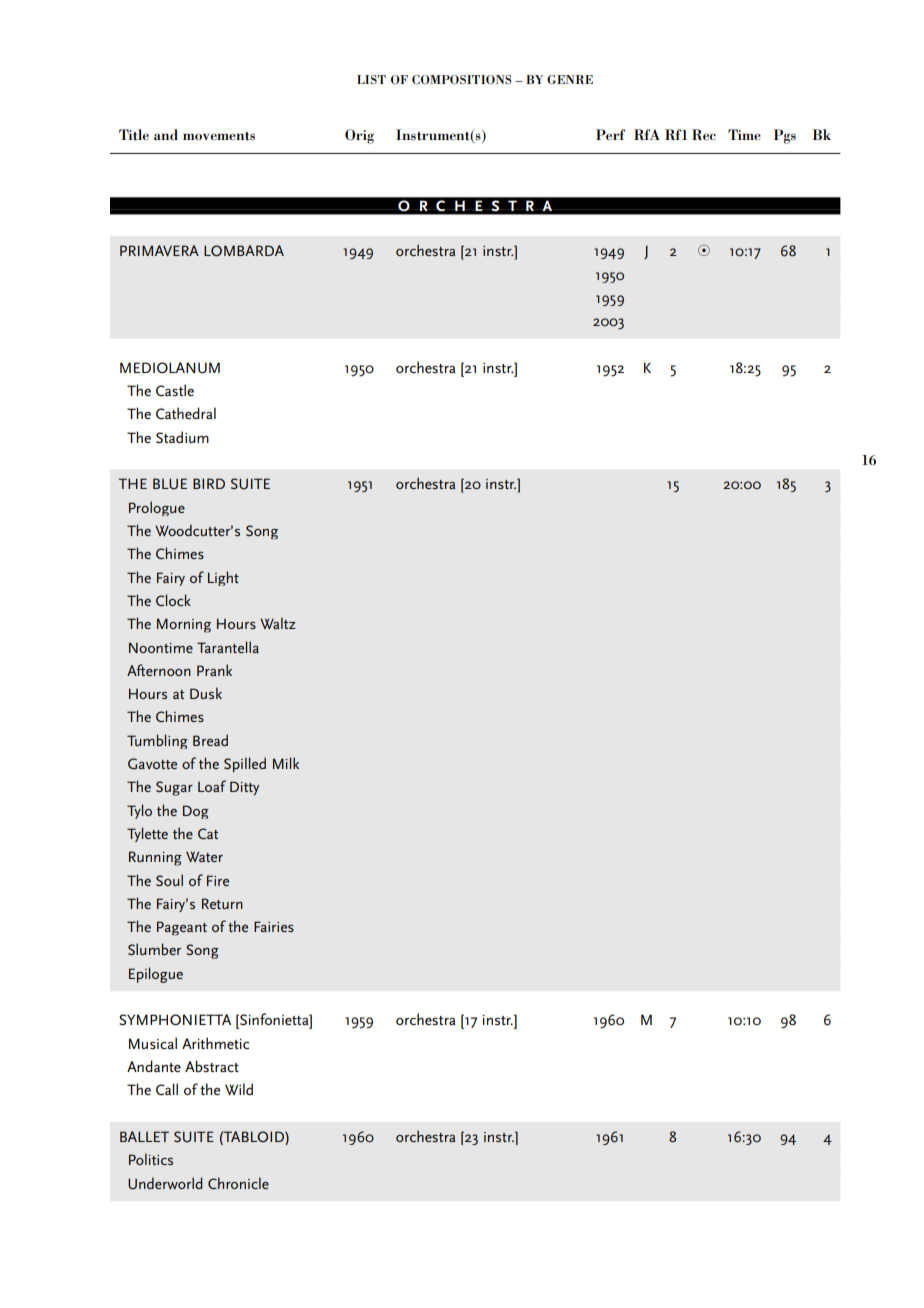  Describe the element at coordinates (157, 508) in the screenshot. I see `Prologue` at that location.
